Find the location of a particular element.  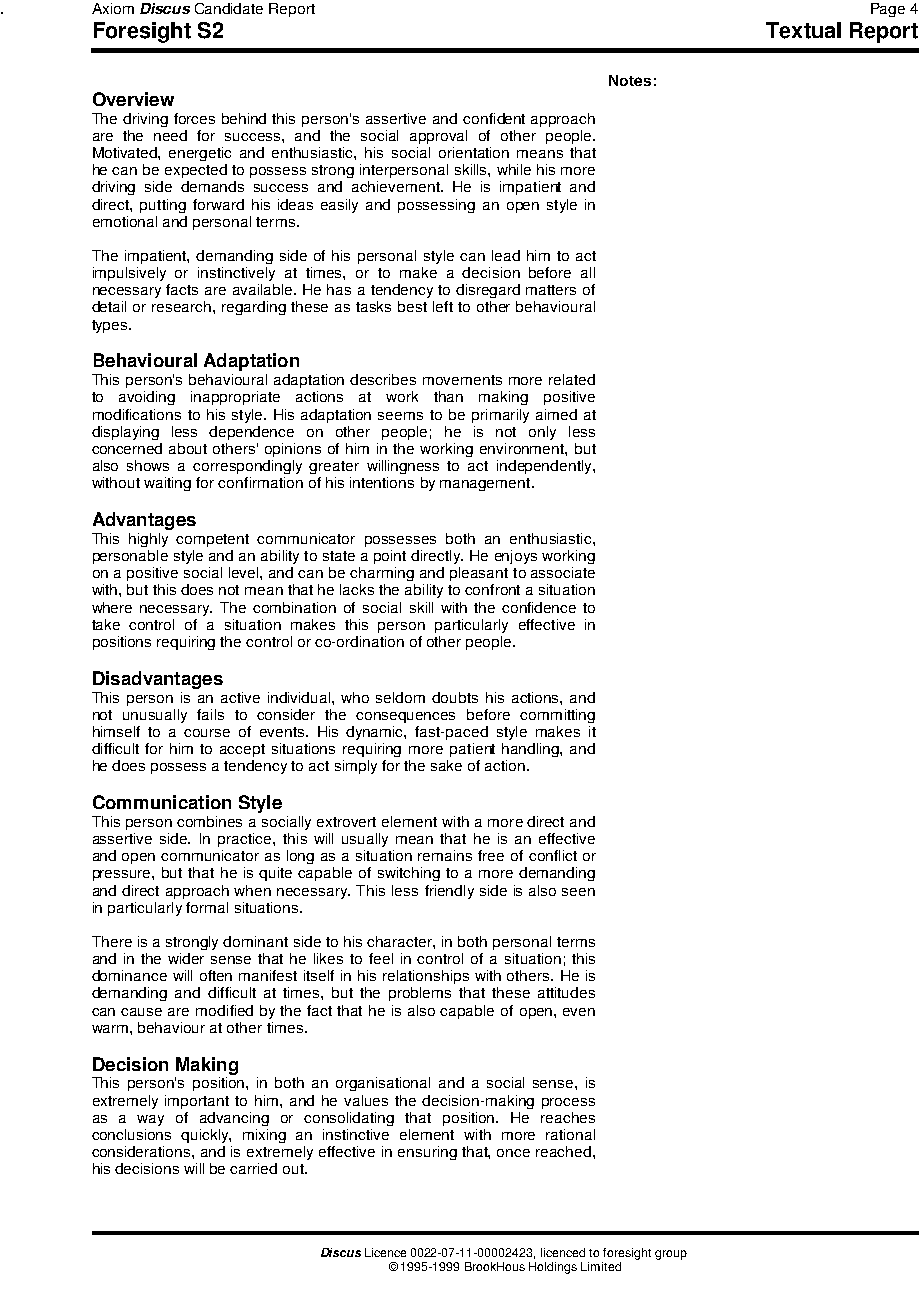

Textual is located at coordinates (803, 30).
